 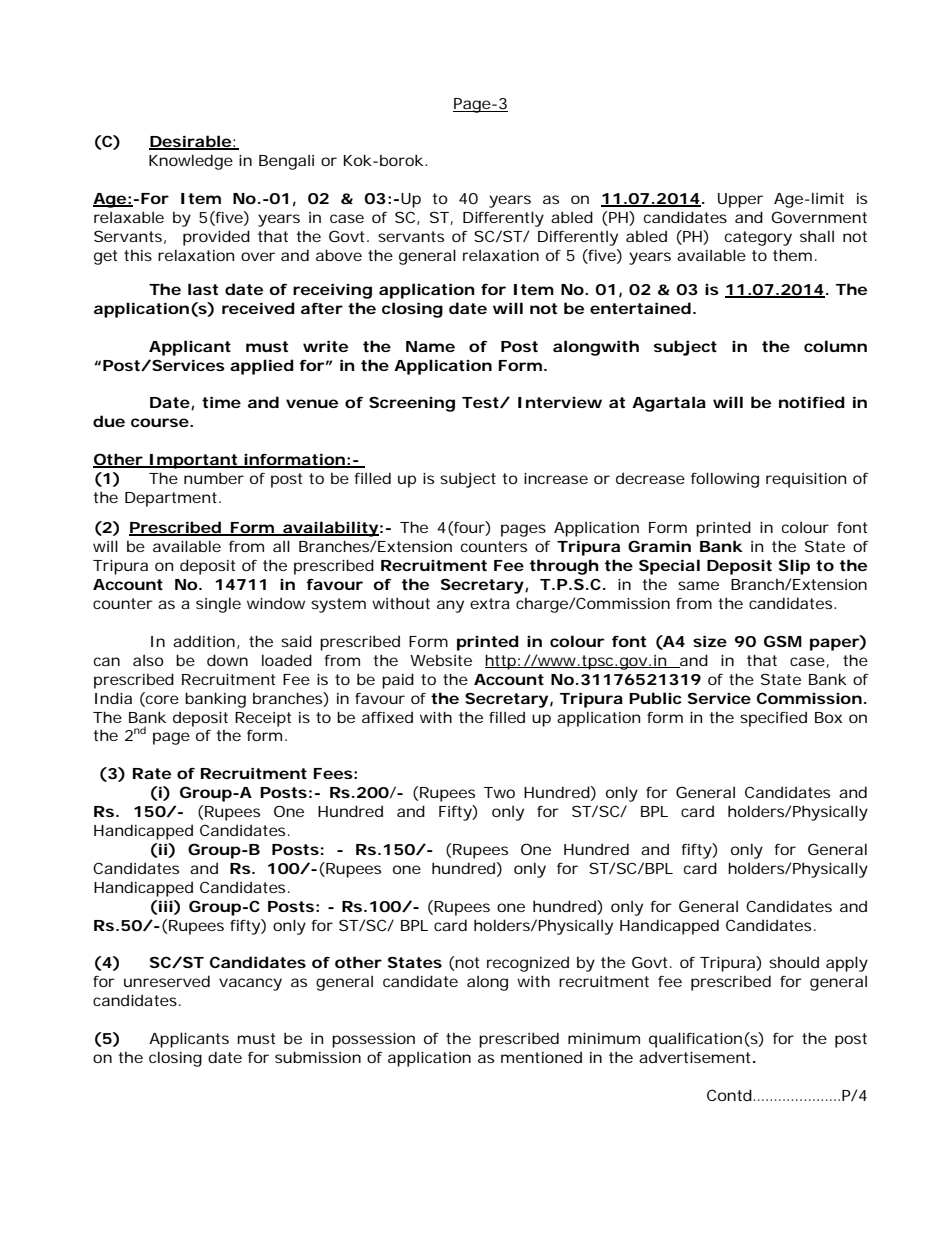 I want to click on Website, so click(x=441, y=660).
